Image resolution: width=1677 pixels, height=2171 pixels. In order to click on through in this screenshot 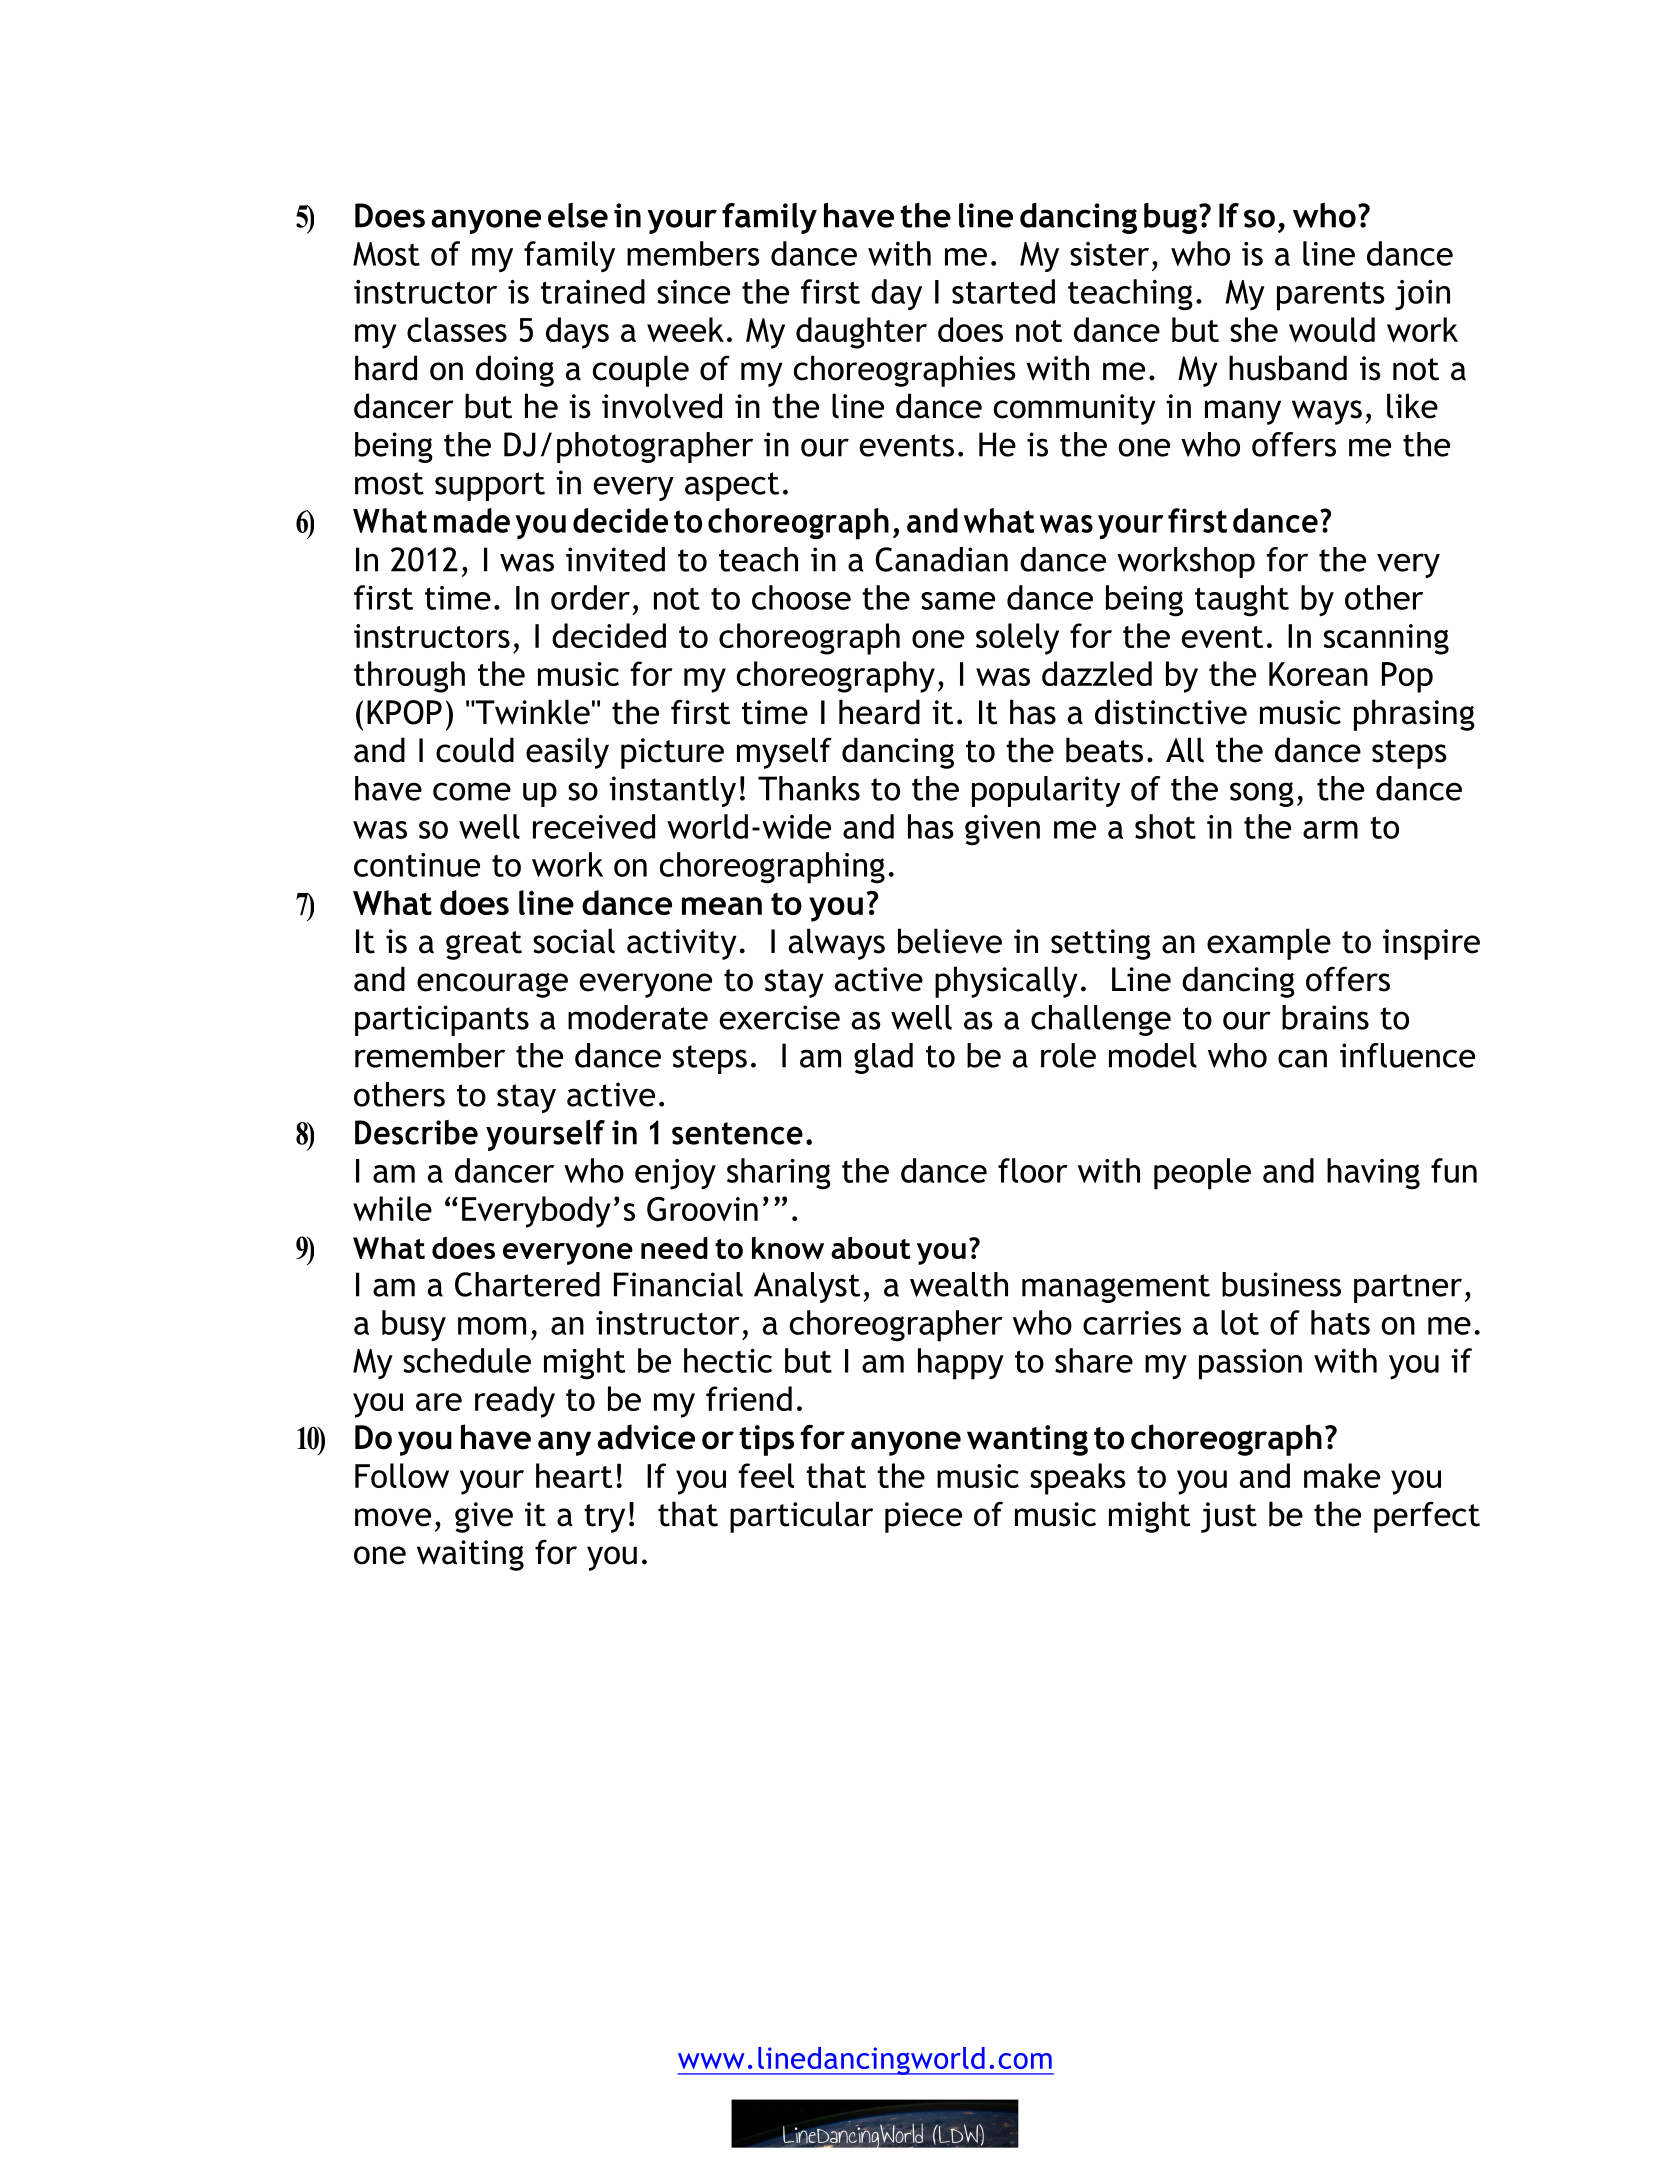, I will do `click(409, 677)`.
